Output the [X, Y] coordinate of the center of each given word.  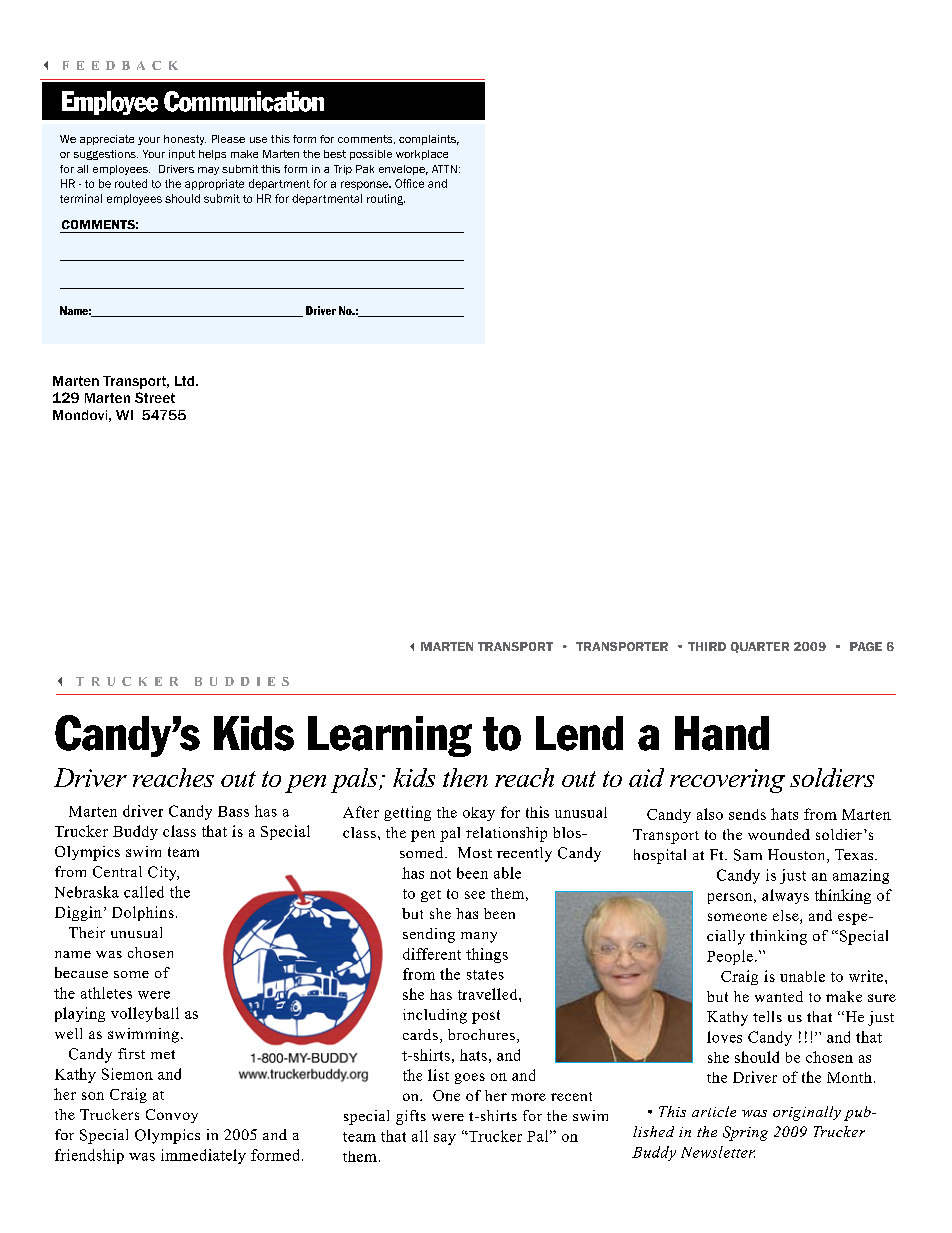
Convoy [172, 1116]
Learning [390, 736]
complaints [429, 140]
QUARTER [760, 647]
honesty [185, 140]
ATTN [444, 169]
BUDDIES [242, 681]
